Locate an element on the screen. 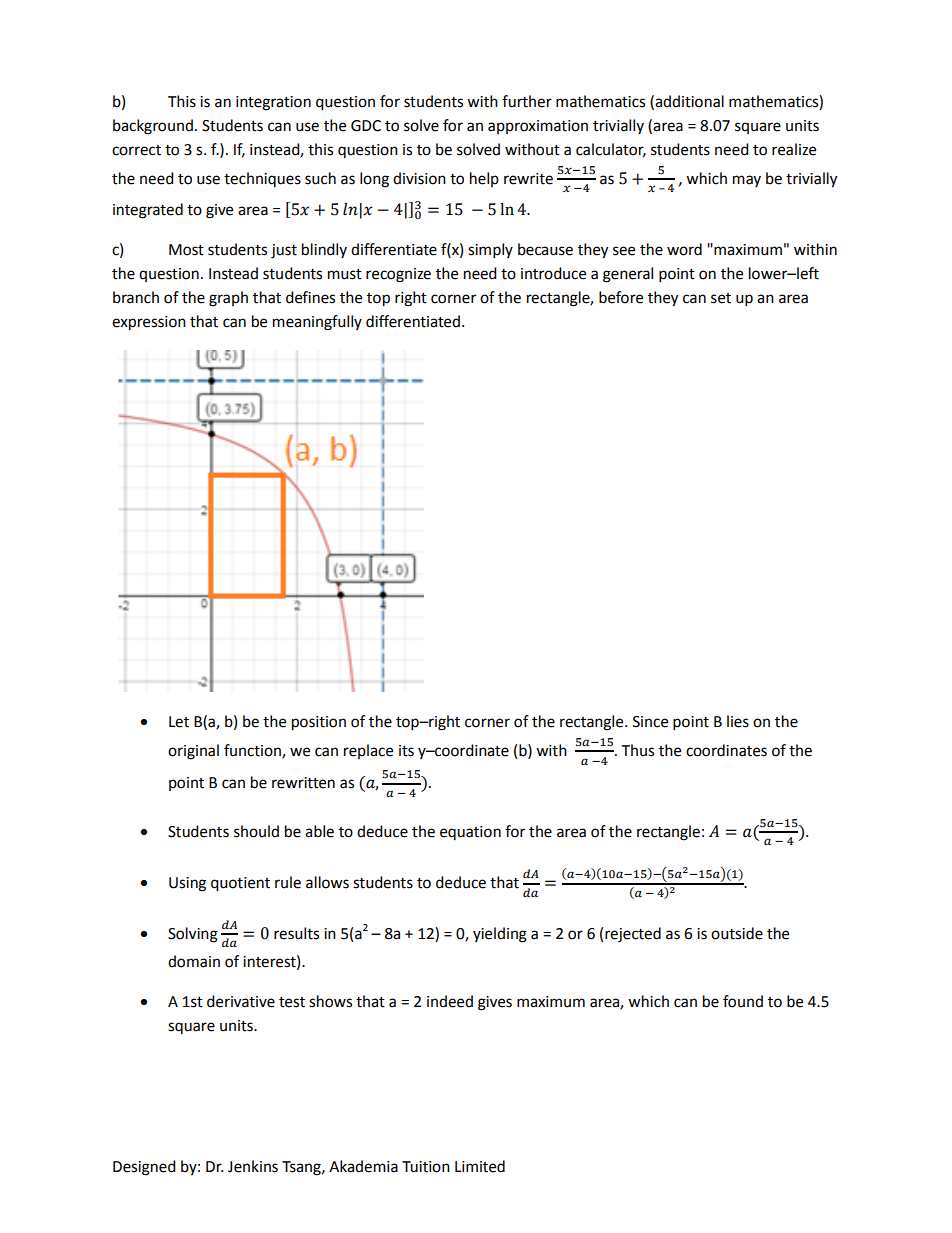 The width and height of the screenshot is (952, 1233). Jenkins is located at coordinates (253, 1166).
